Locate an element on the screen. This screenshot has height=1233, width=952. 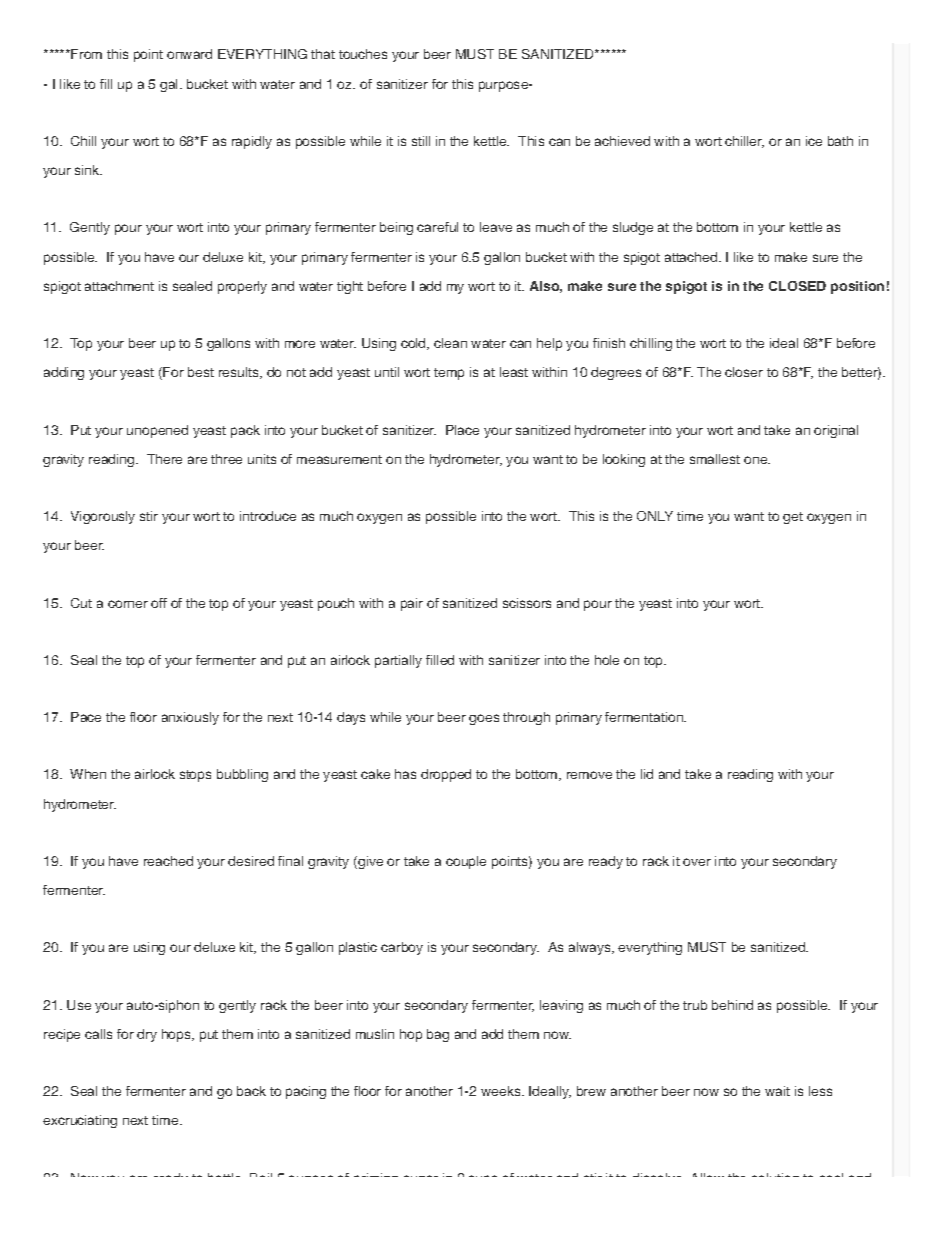
reached is located at coordinates (168, 861).
